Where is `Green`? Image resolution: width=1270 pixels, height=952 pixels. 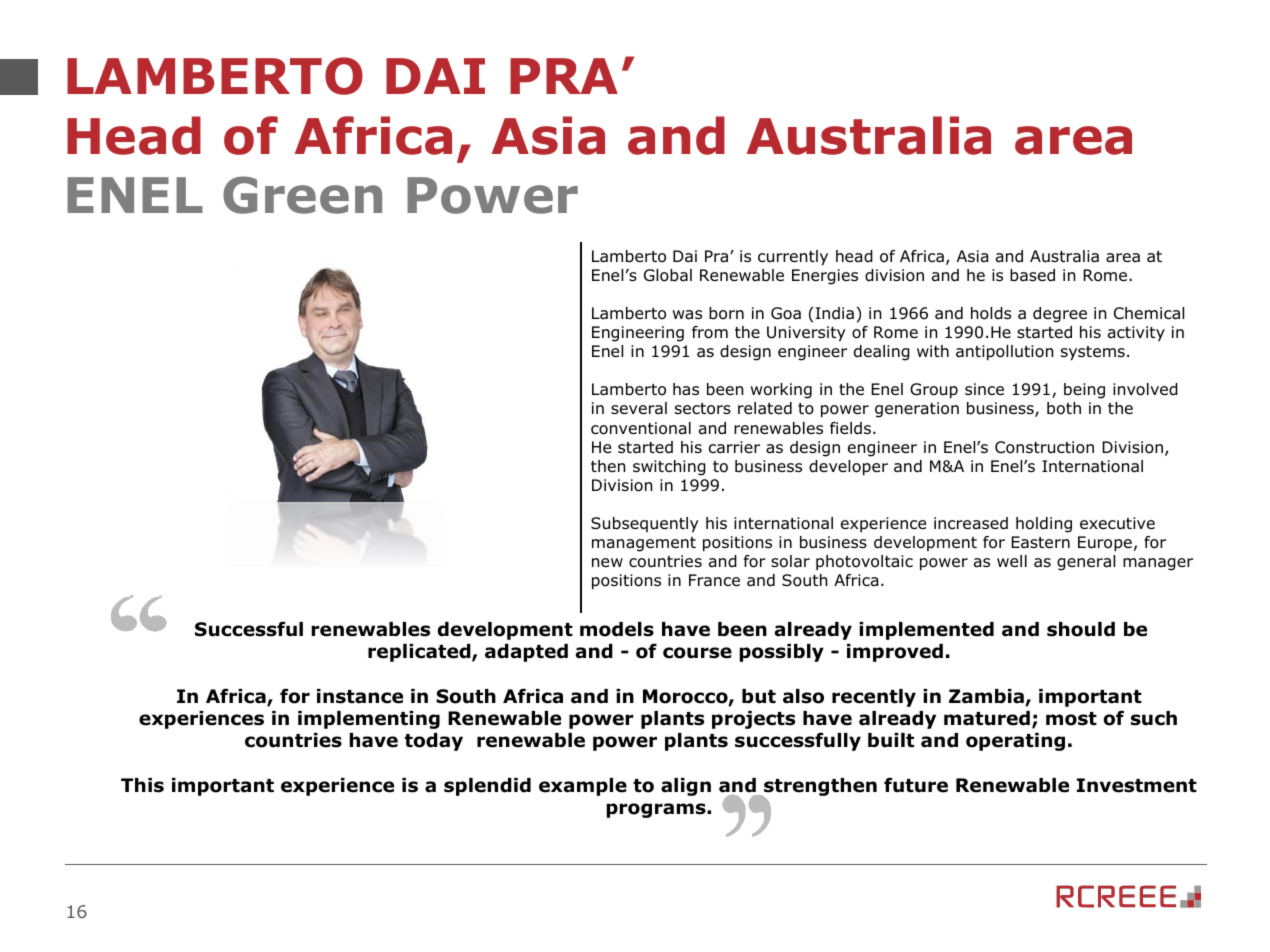
Green is located at coordinates (302, 195).
